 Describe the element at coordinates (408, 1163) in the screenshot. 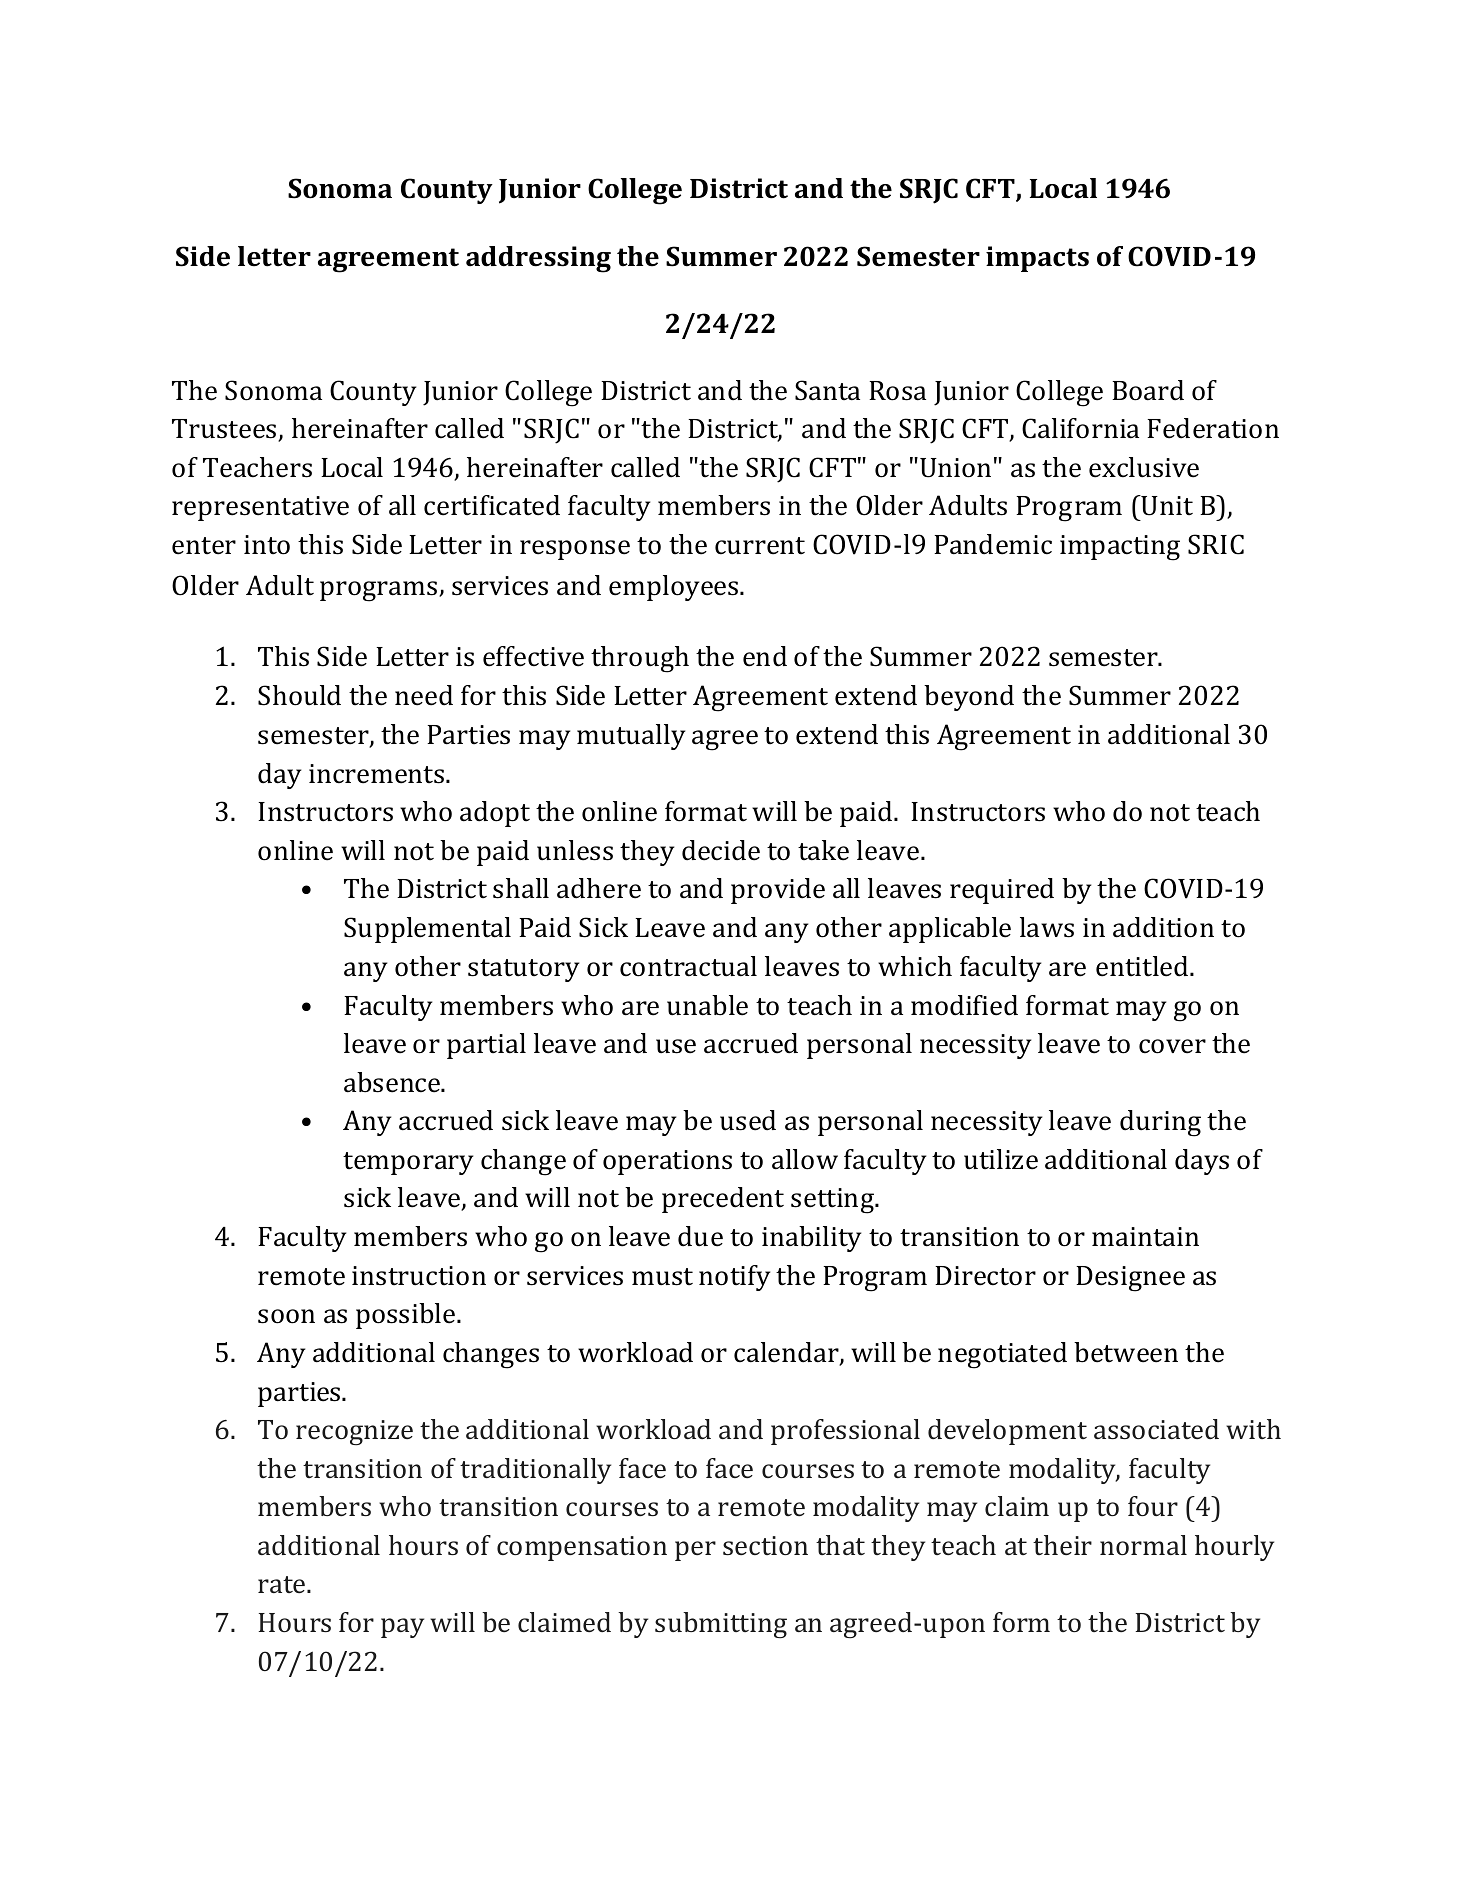

I see `temporary` at that location.
